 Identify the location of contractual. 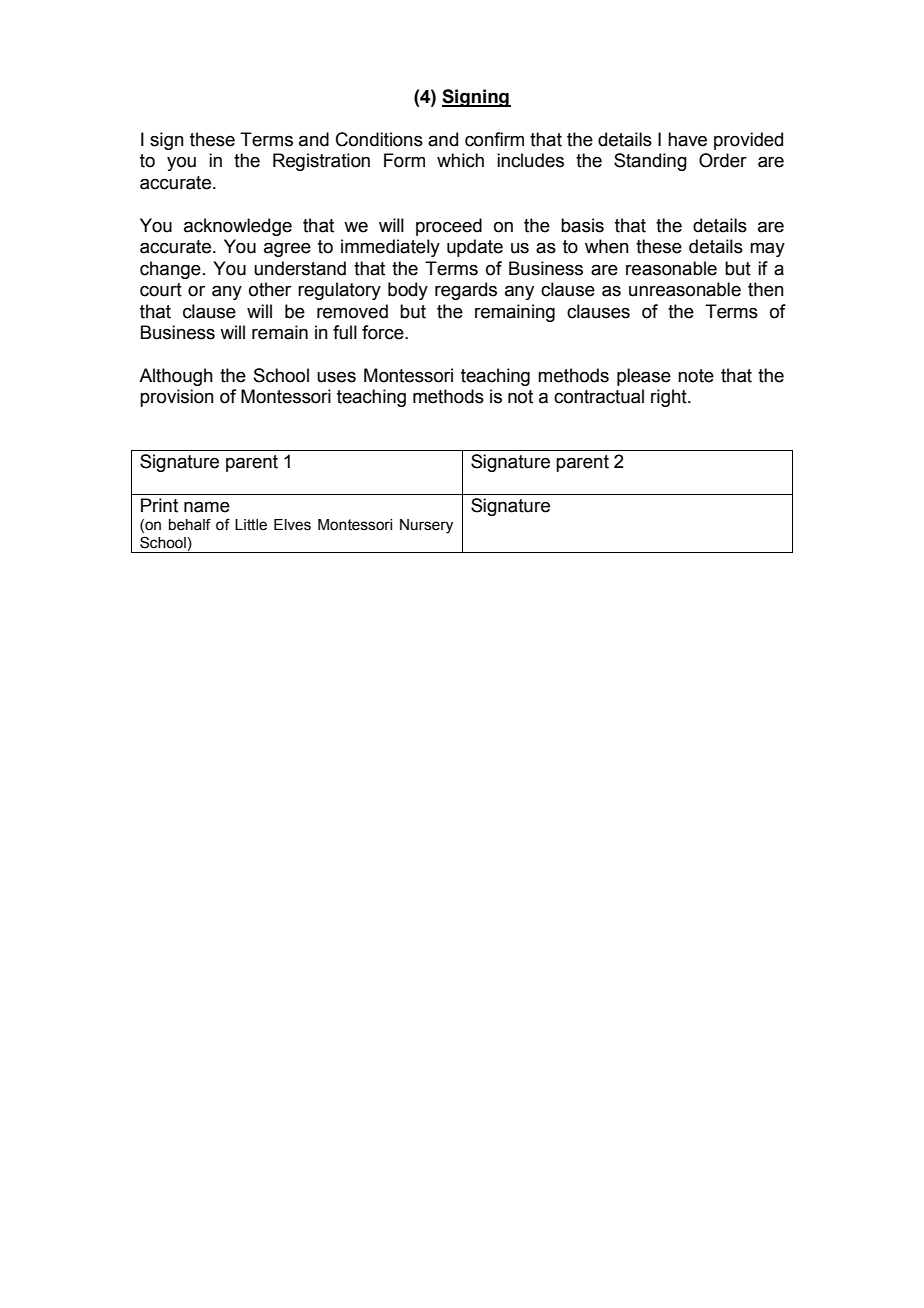
(599, 396).
